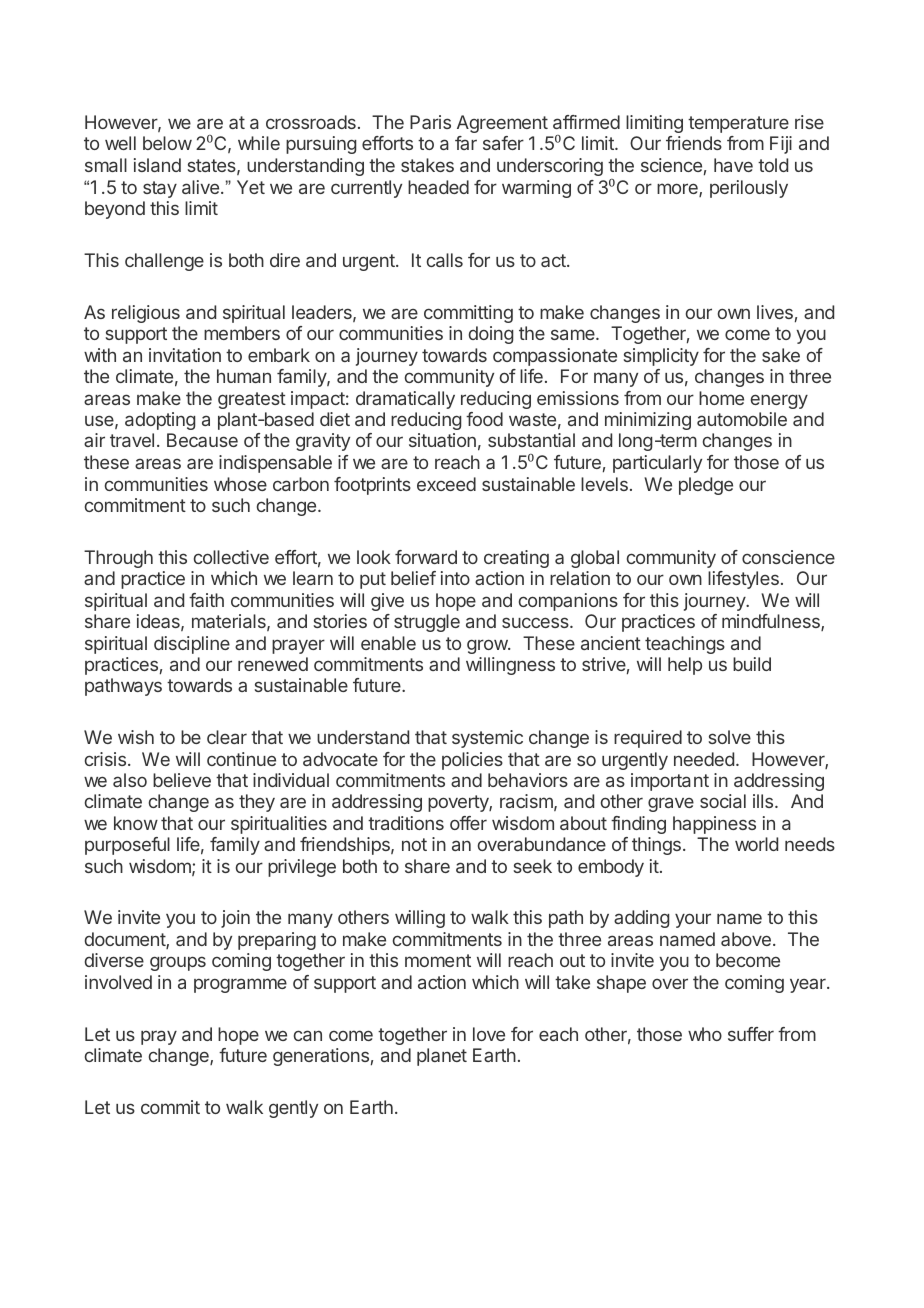  I want to click on automobile, so click(742, 419).
